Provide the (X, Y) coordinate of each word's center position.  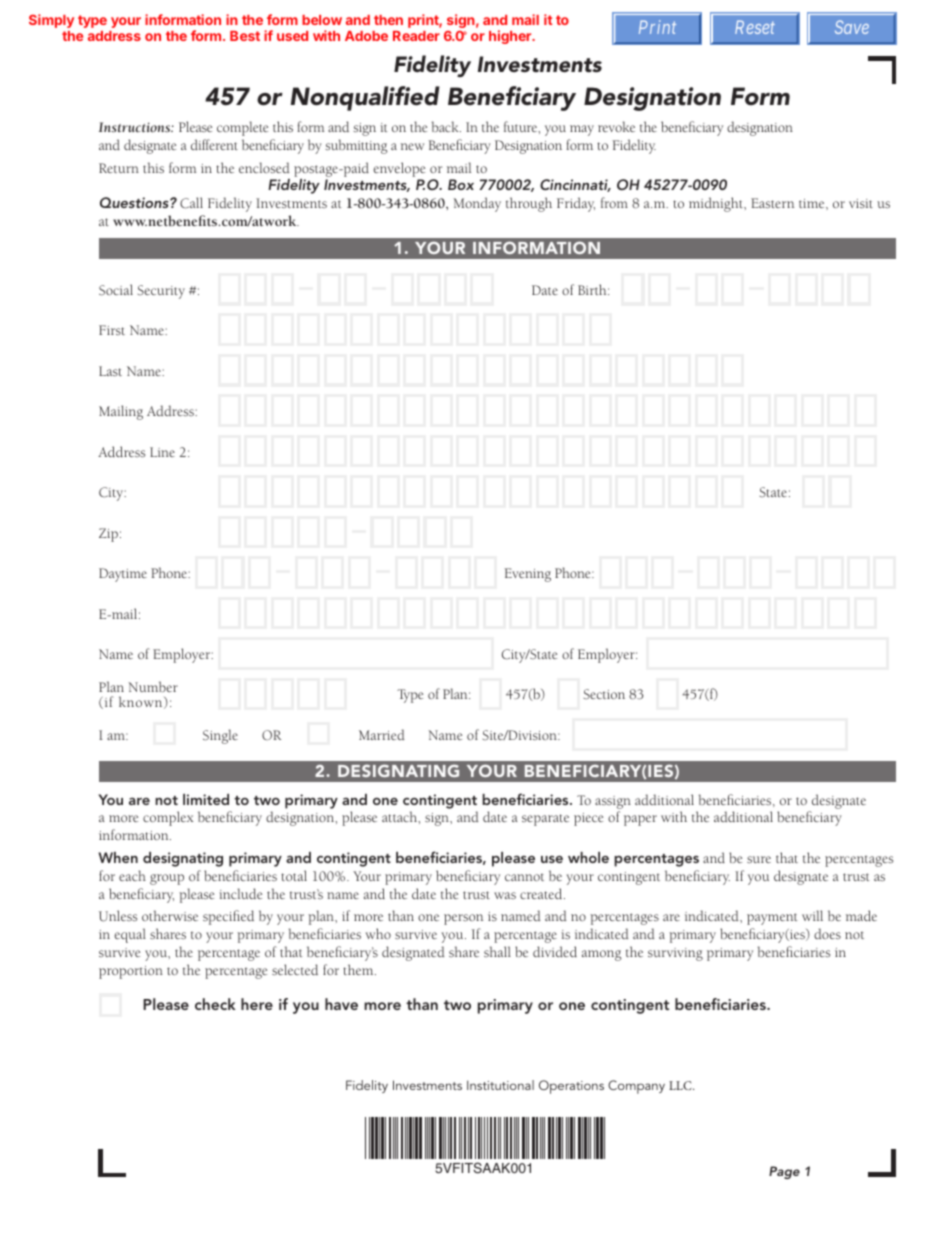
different (214, 144)
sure (759, 859)
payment (772, 919)
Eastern (772, 203)
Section (604, 694)
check (215, 1004)
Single (220, 736)
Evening (527, 575)
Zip (108, 535)
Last (110, 371)
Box (461, 184)
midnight (717, 204)
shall (497, 951)
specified (228, 917)
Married (382, 734)
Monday (477, 204)
